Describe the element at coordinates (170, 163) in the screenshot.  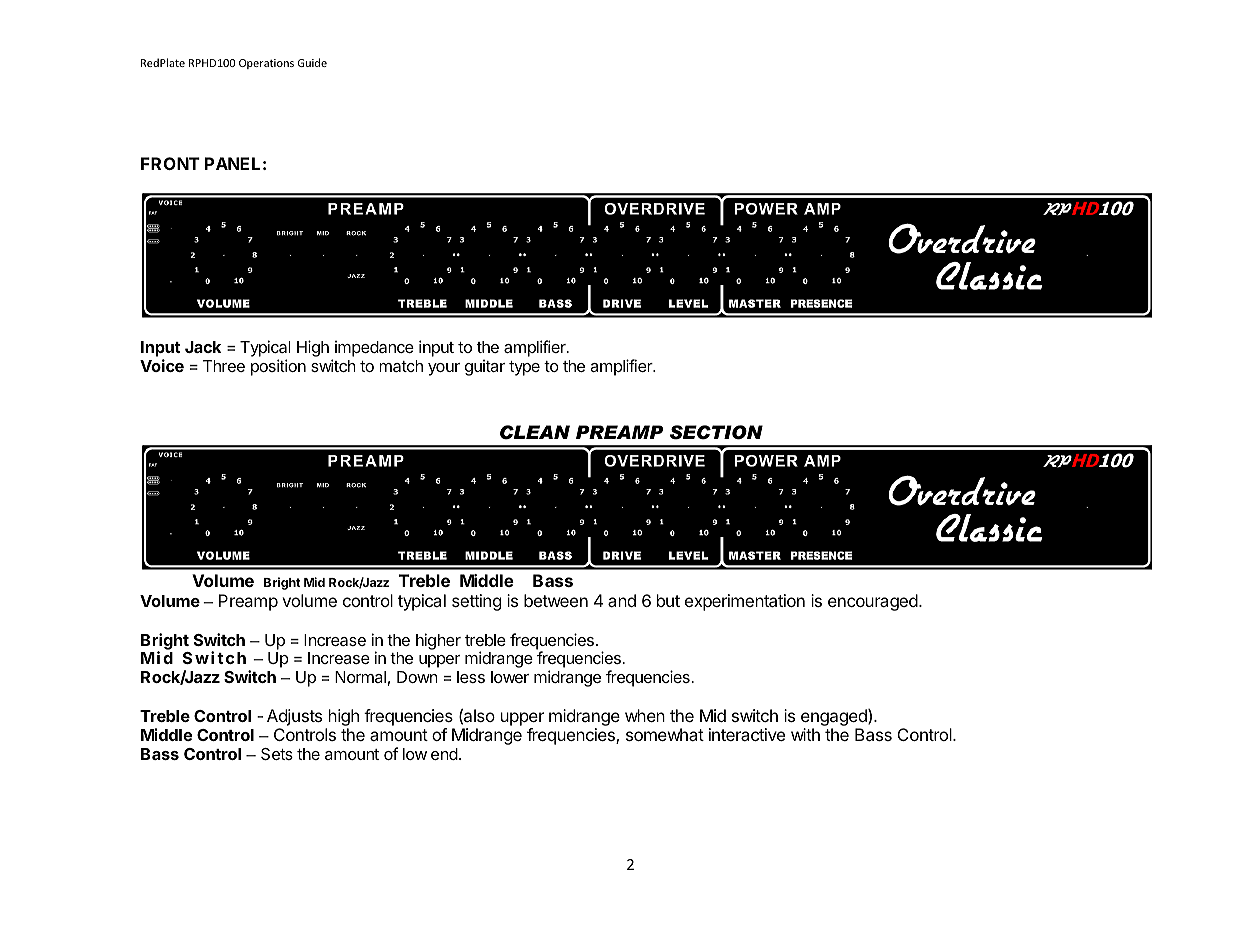
I see `FRONT` at that location.
